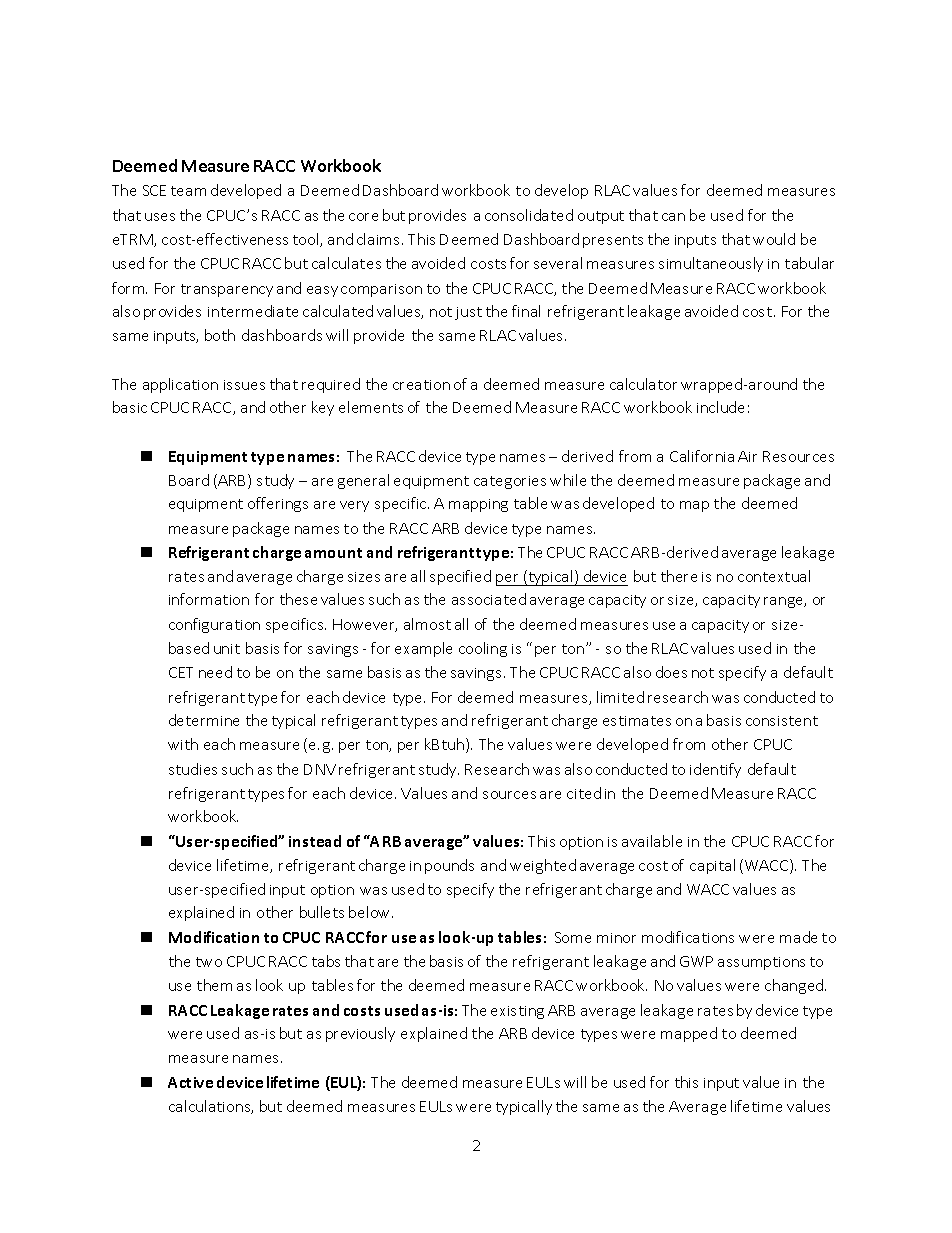  What do you see at coordinates (712, 866) in the screenshot?
I see `capital` at bounding box center [712, 866].
